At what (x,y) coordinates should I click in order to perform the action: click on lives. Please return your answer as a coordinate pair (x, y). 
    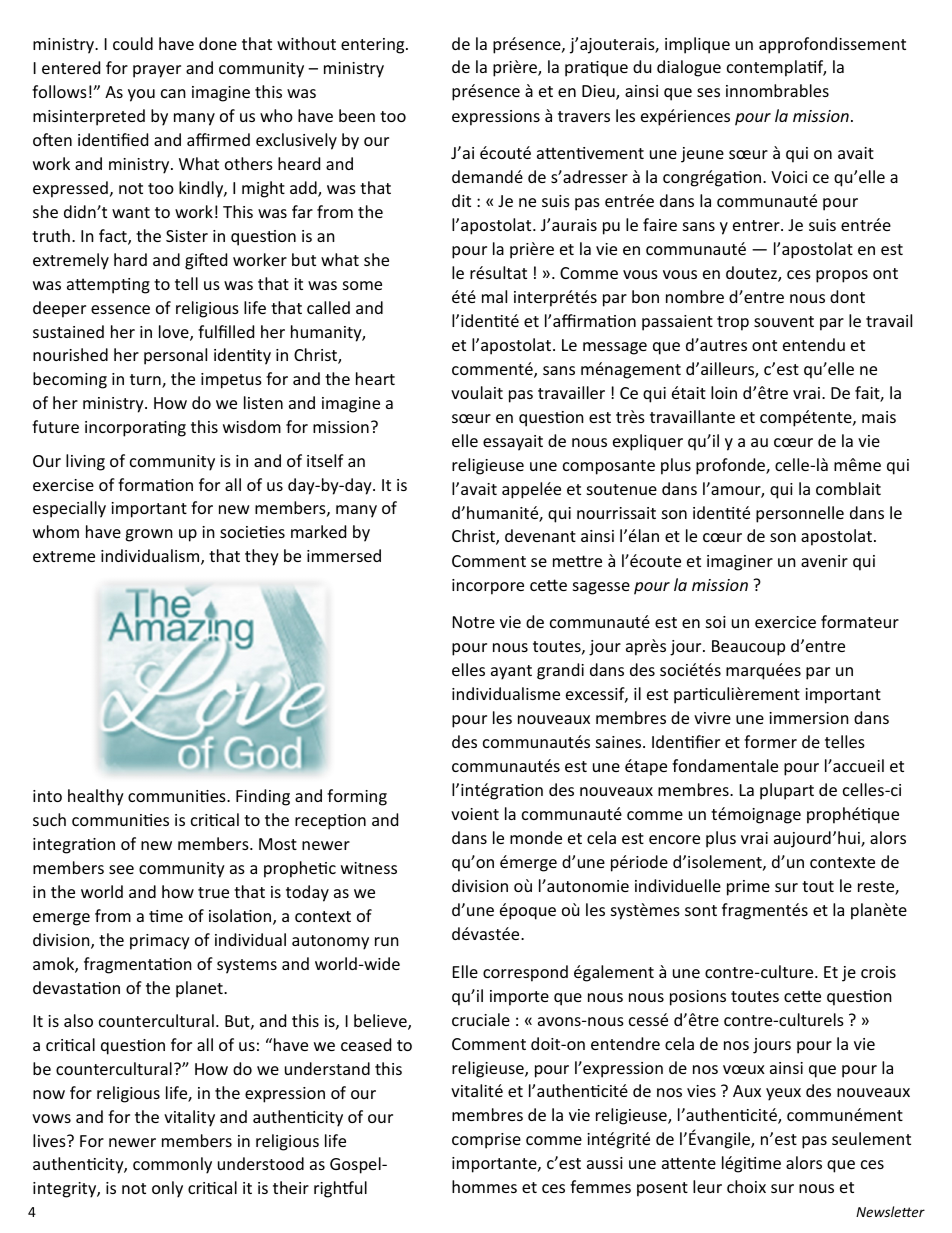
    Looking at the image, I should click on (50, 1140).
